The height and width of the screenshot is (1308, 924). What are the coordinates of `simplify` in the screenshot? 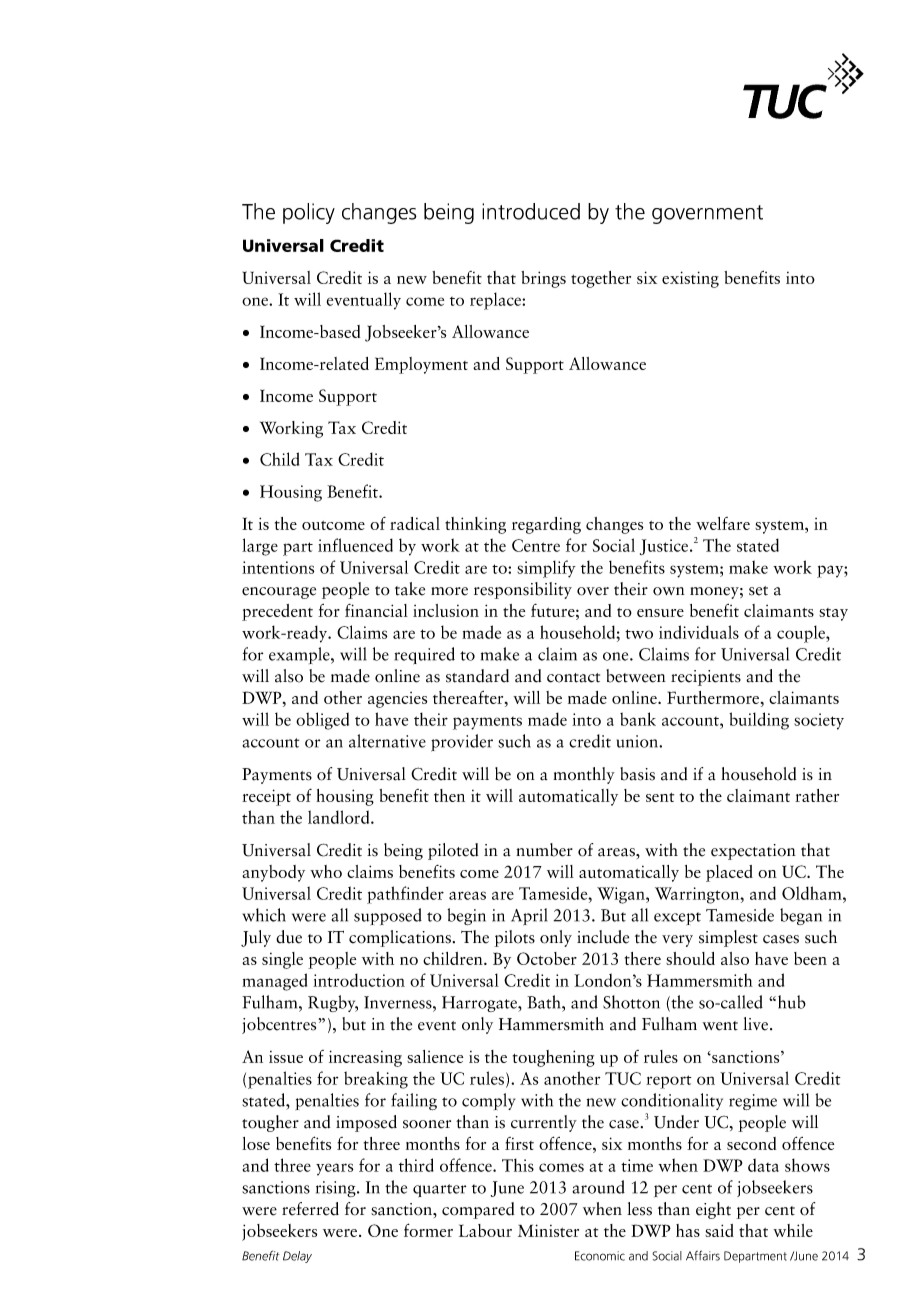 It's located at (546, 569).
